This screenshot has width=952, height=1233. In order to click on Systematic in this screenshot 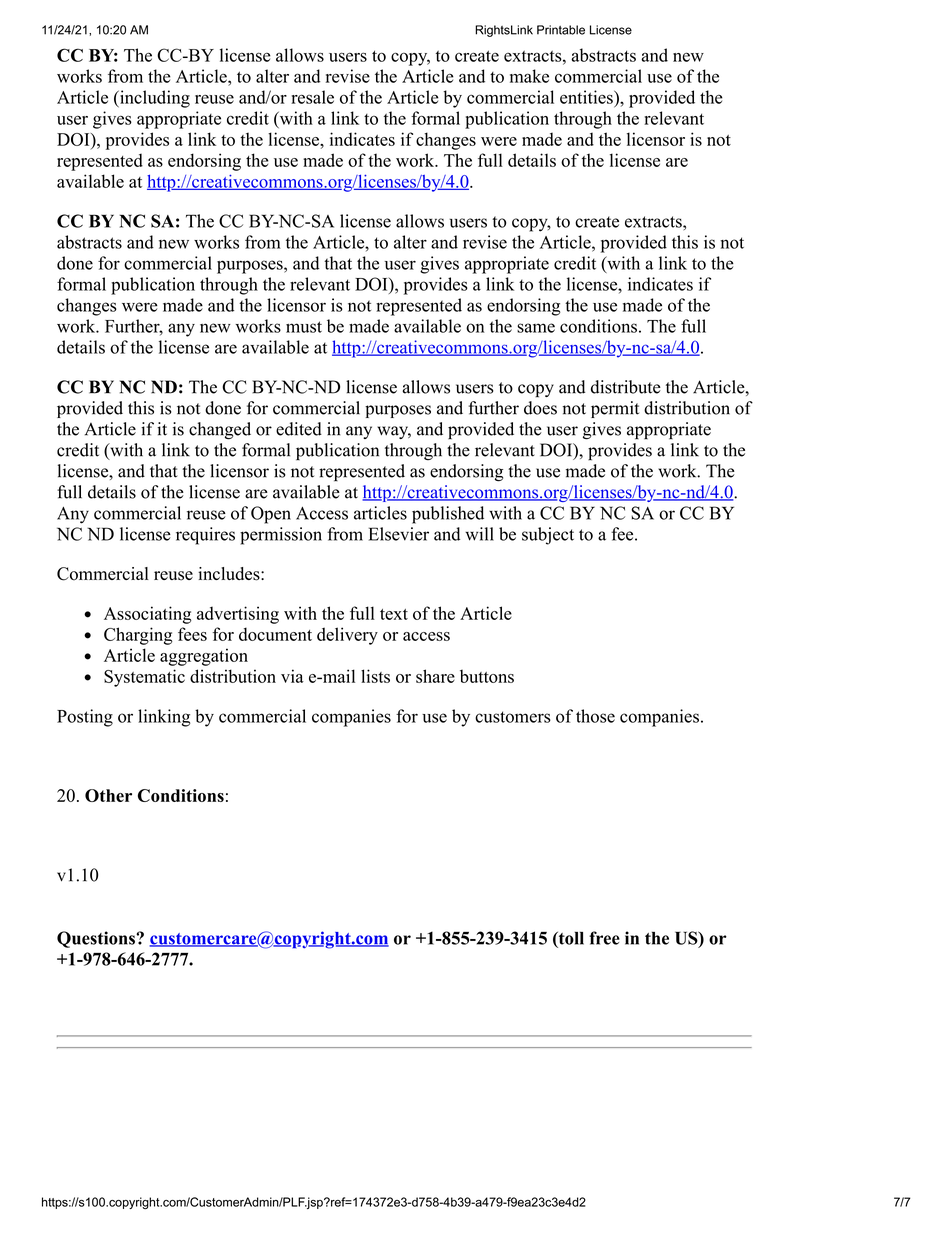, I will do `click(144, 678)`.
